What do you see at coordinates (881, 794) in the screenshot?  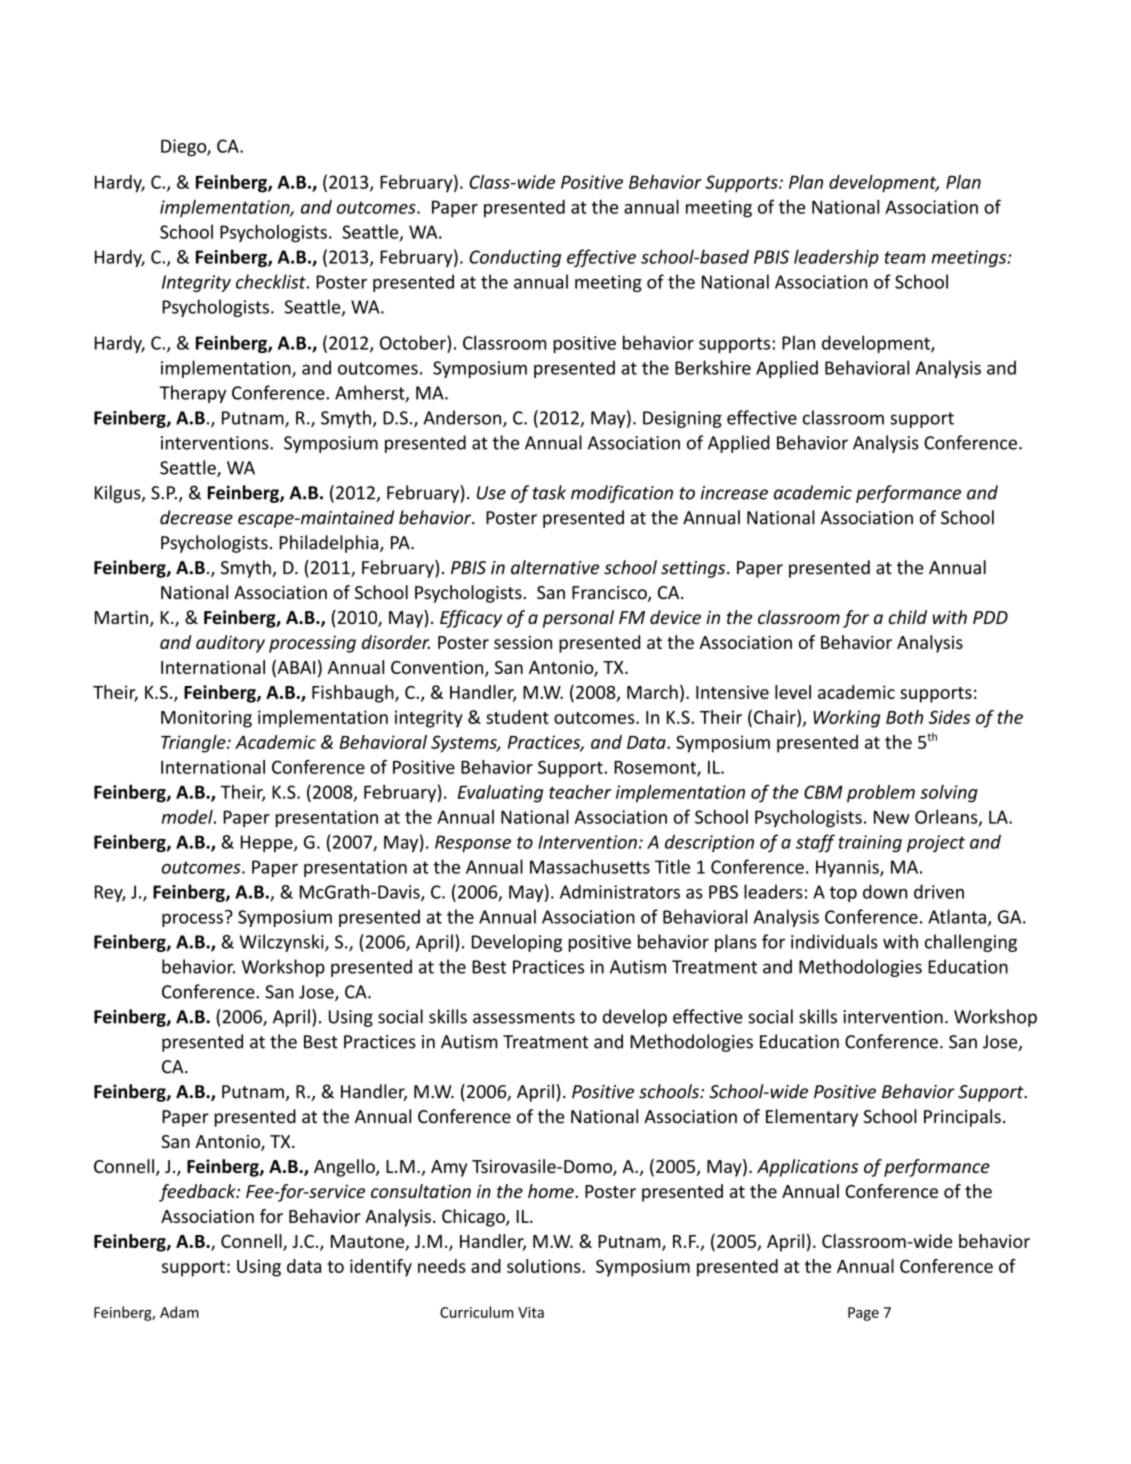 I see `problem` at bounding box center [881, 794].
